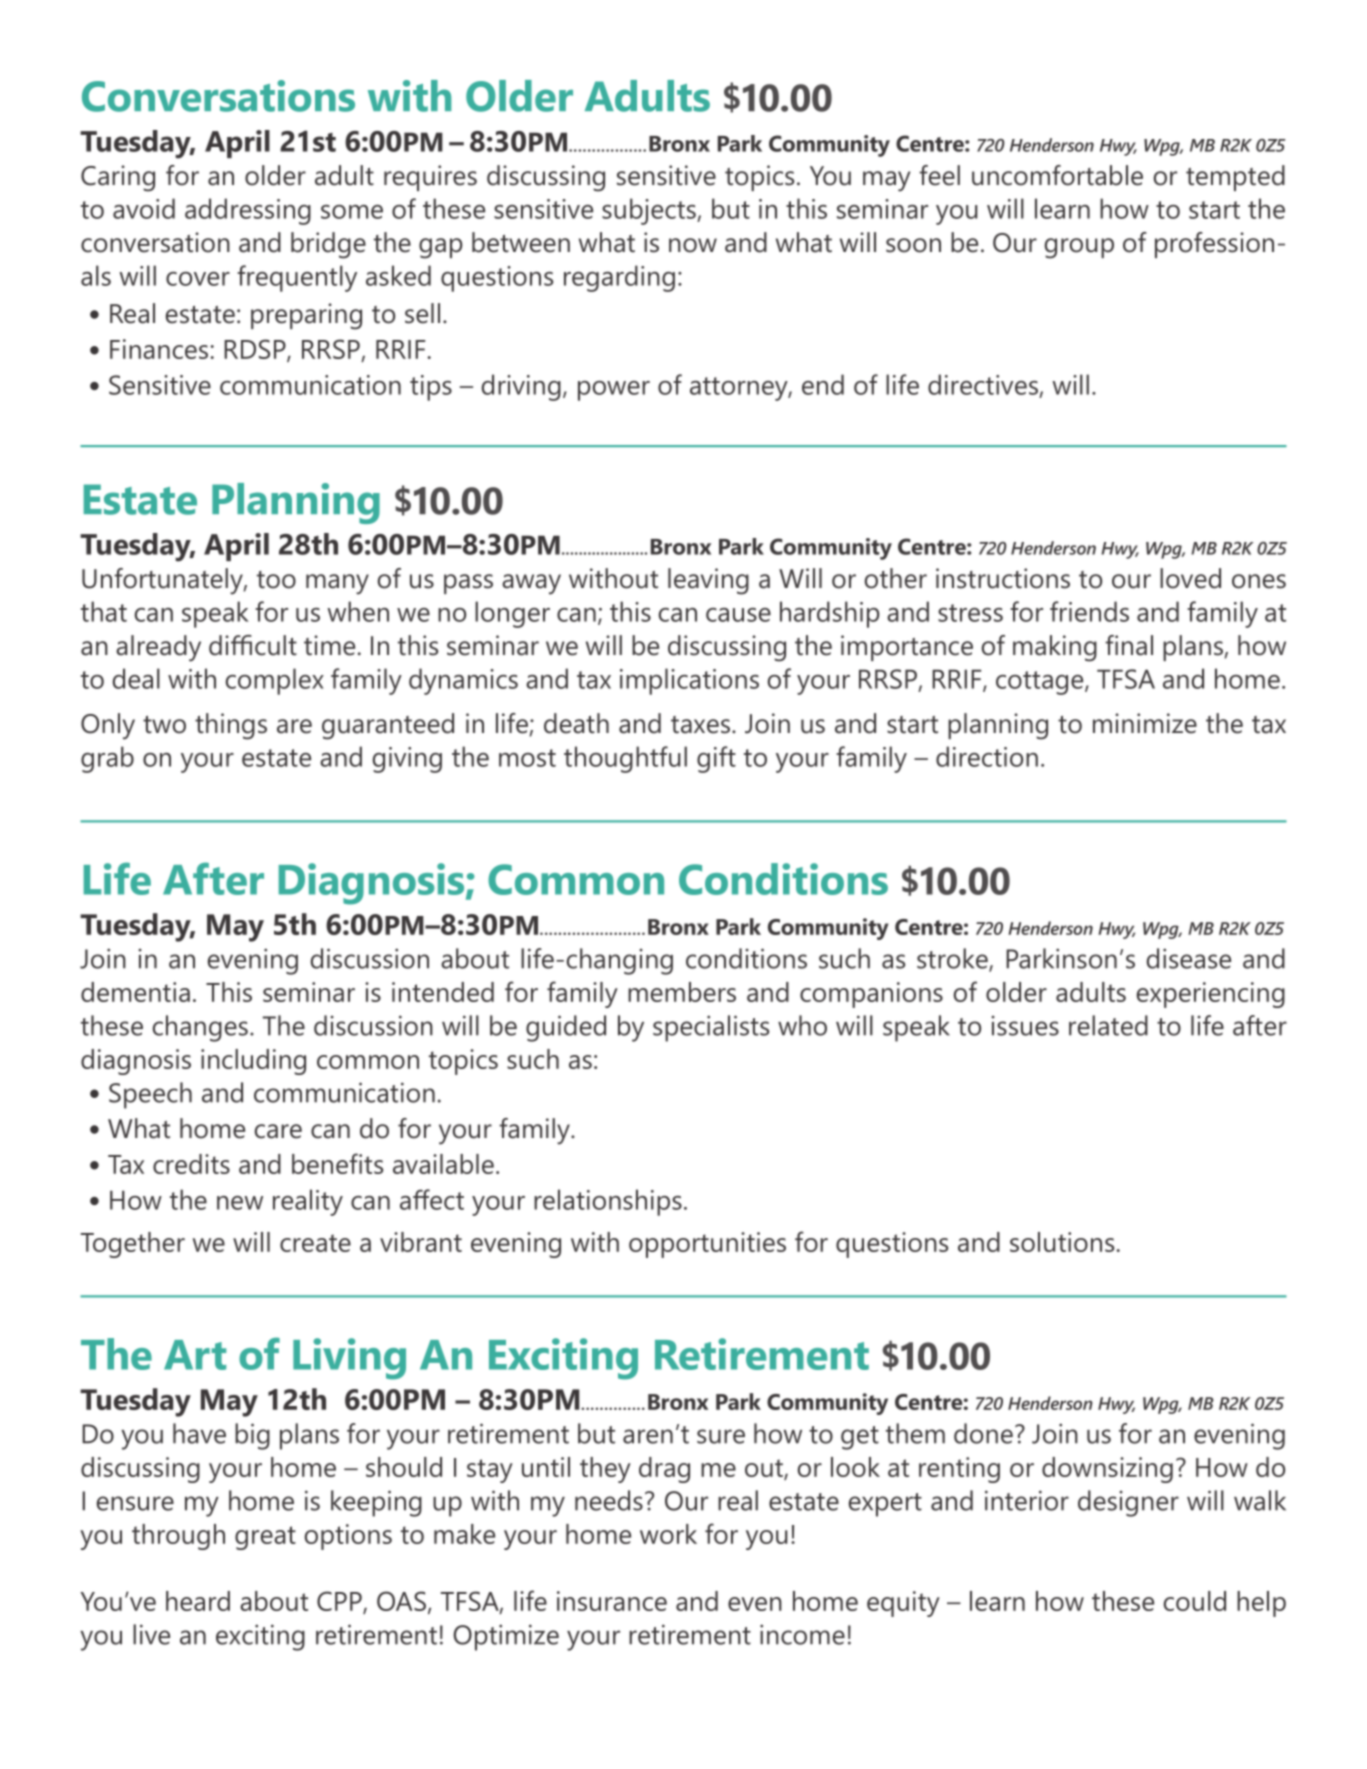 The image size is (1367, 1769). I want to click on could, so click(1195, 1601).
